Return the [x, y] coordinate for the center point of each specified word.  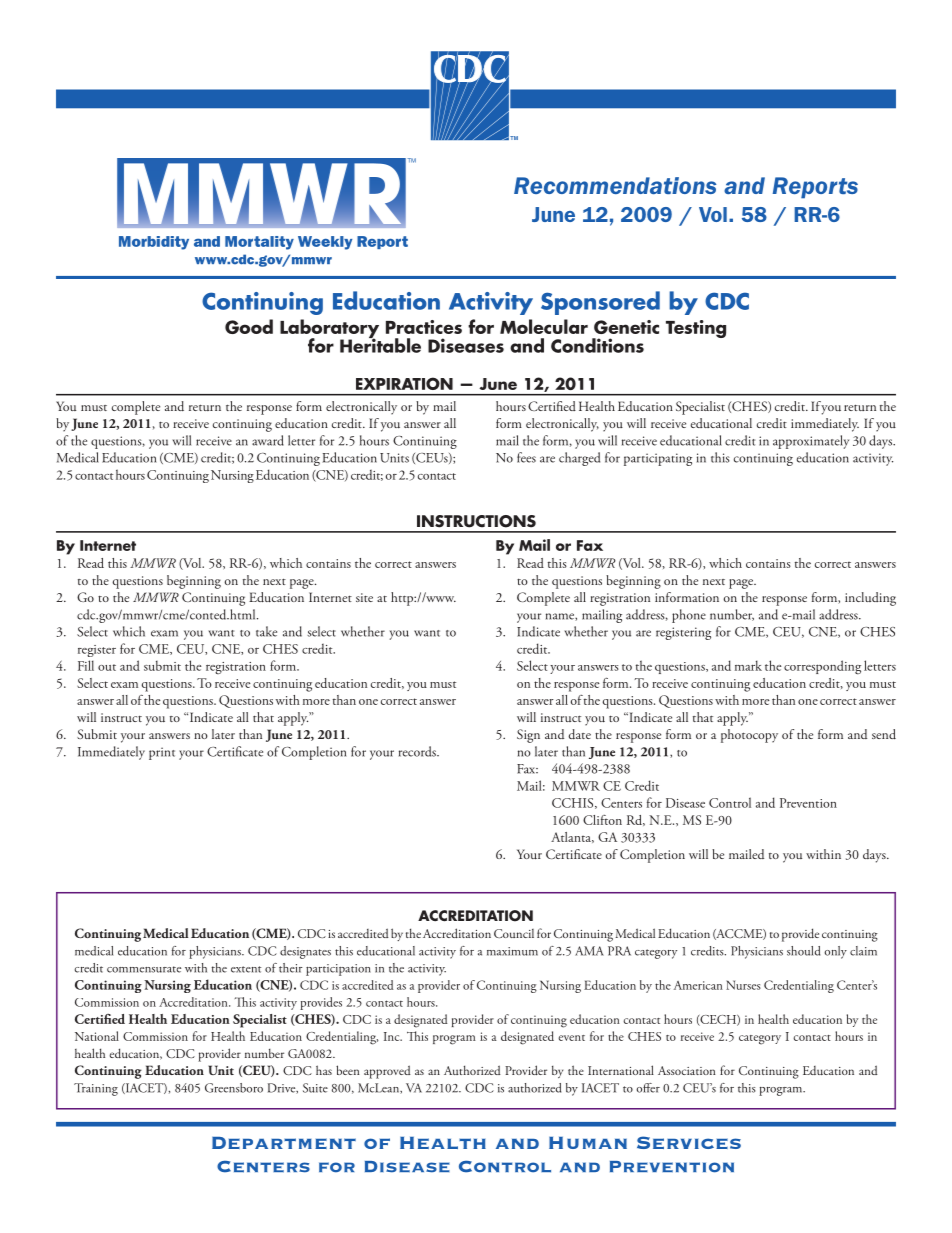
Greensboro [234, 1088]
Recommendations [615, 185]
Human [588, 1143]
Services [689, 1142]
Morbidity [154, 243]
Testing [696, 329]
